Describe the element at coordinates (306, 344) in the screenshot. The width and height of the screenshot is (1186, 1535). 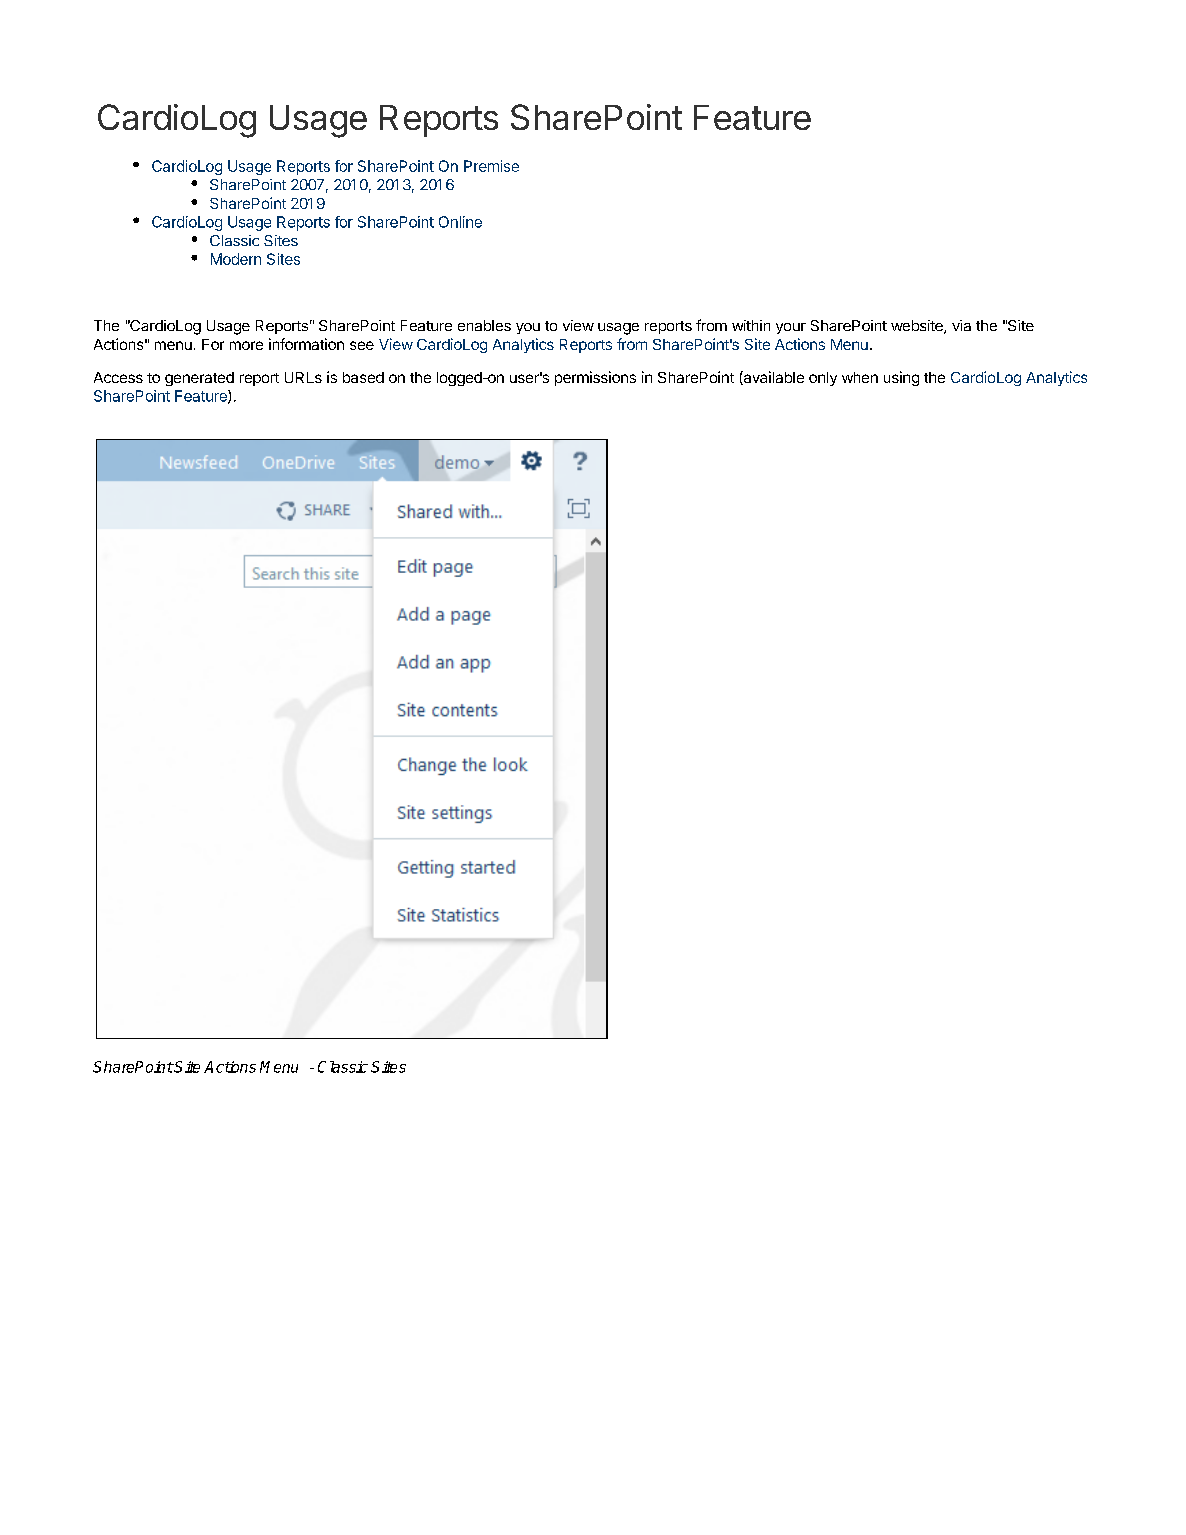
I see `information` at that location.
